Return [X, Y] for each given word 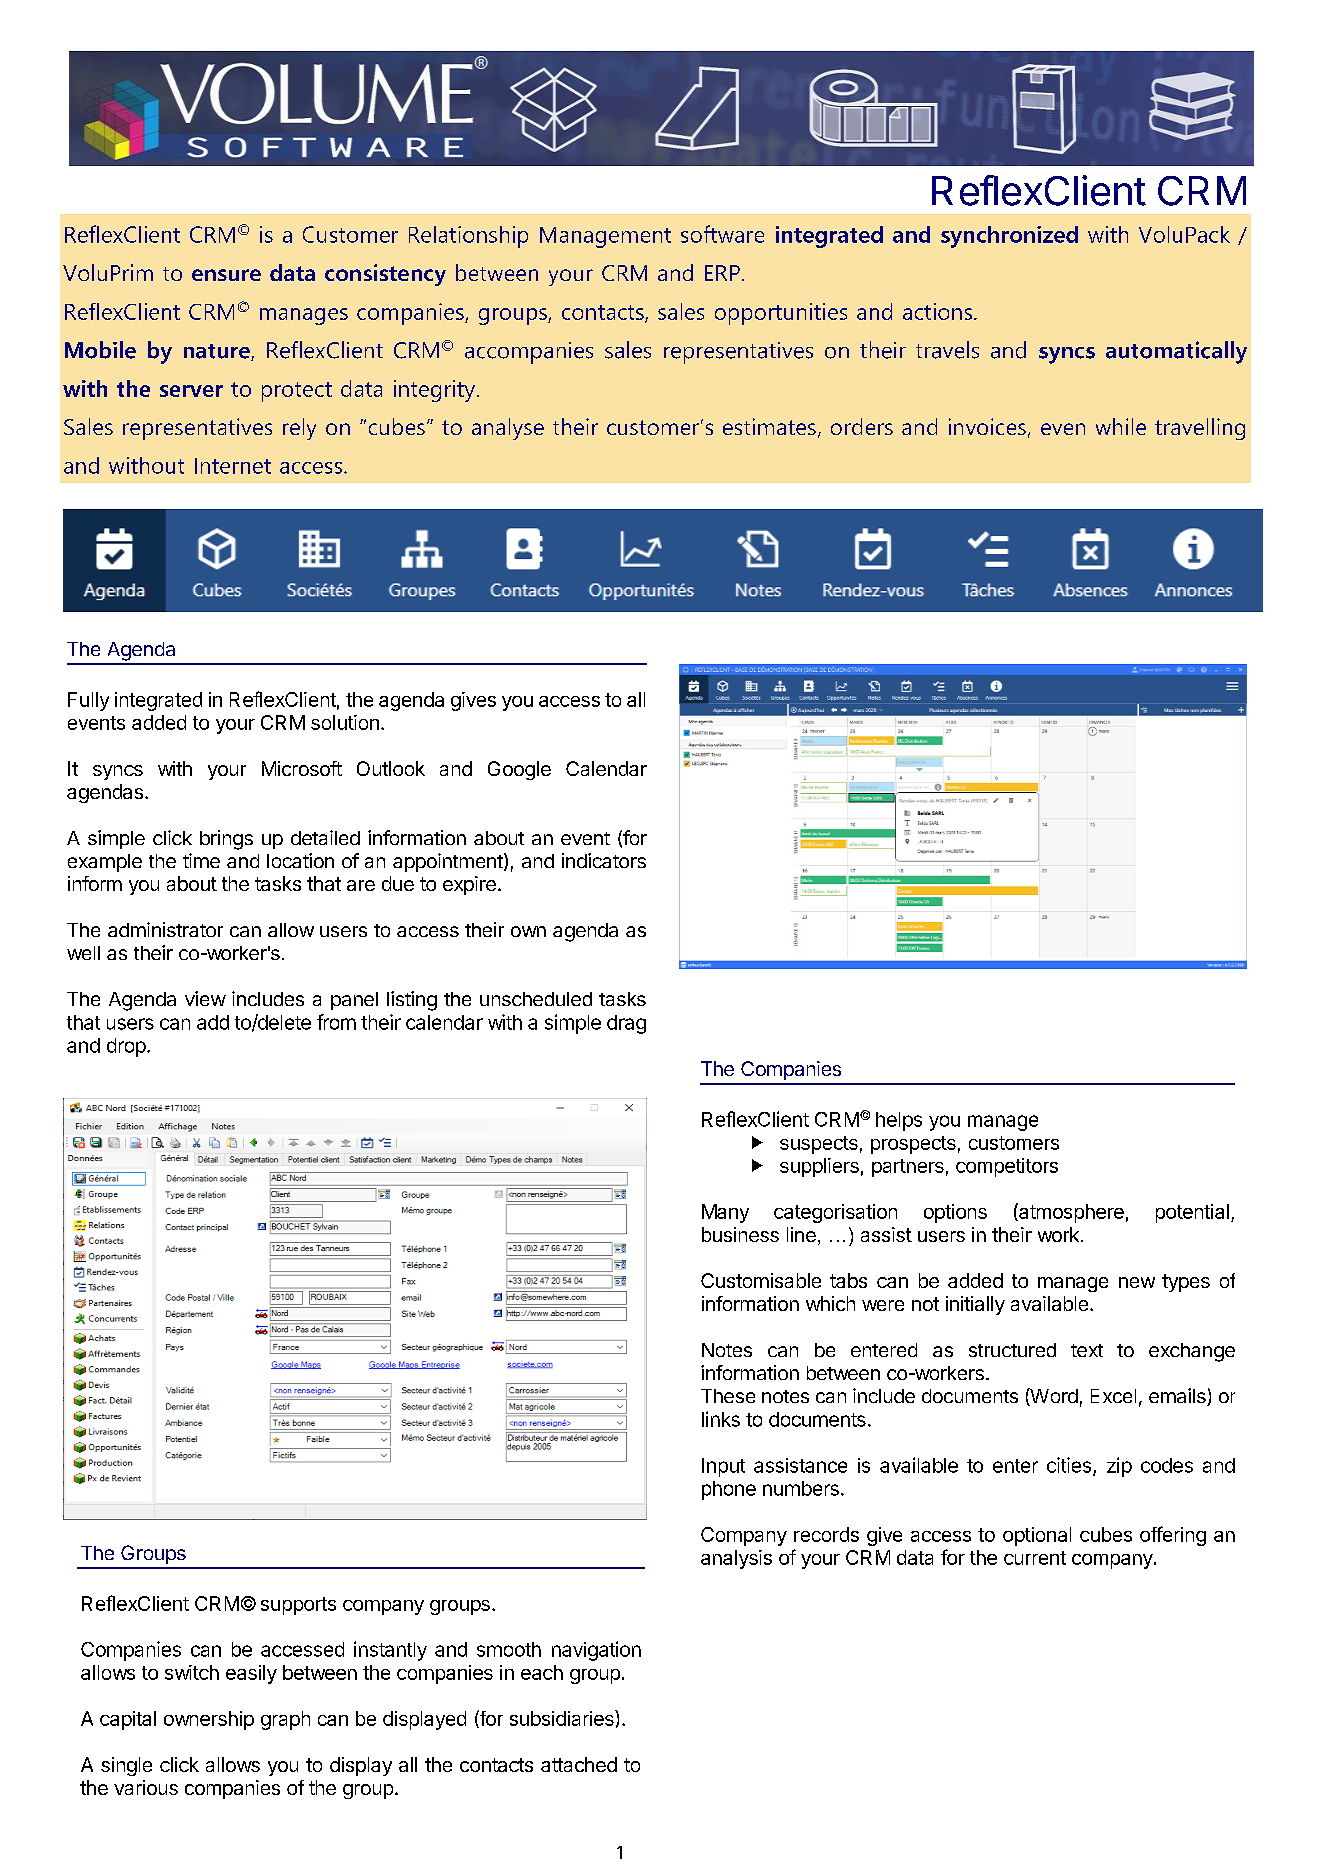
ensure [226, 275]
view [205, 998]
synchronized [1009, 237]
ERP [722, 273]
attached [579, 1764]
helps [899, 1121]
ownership [209, 1720]
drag [626, 1024]
